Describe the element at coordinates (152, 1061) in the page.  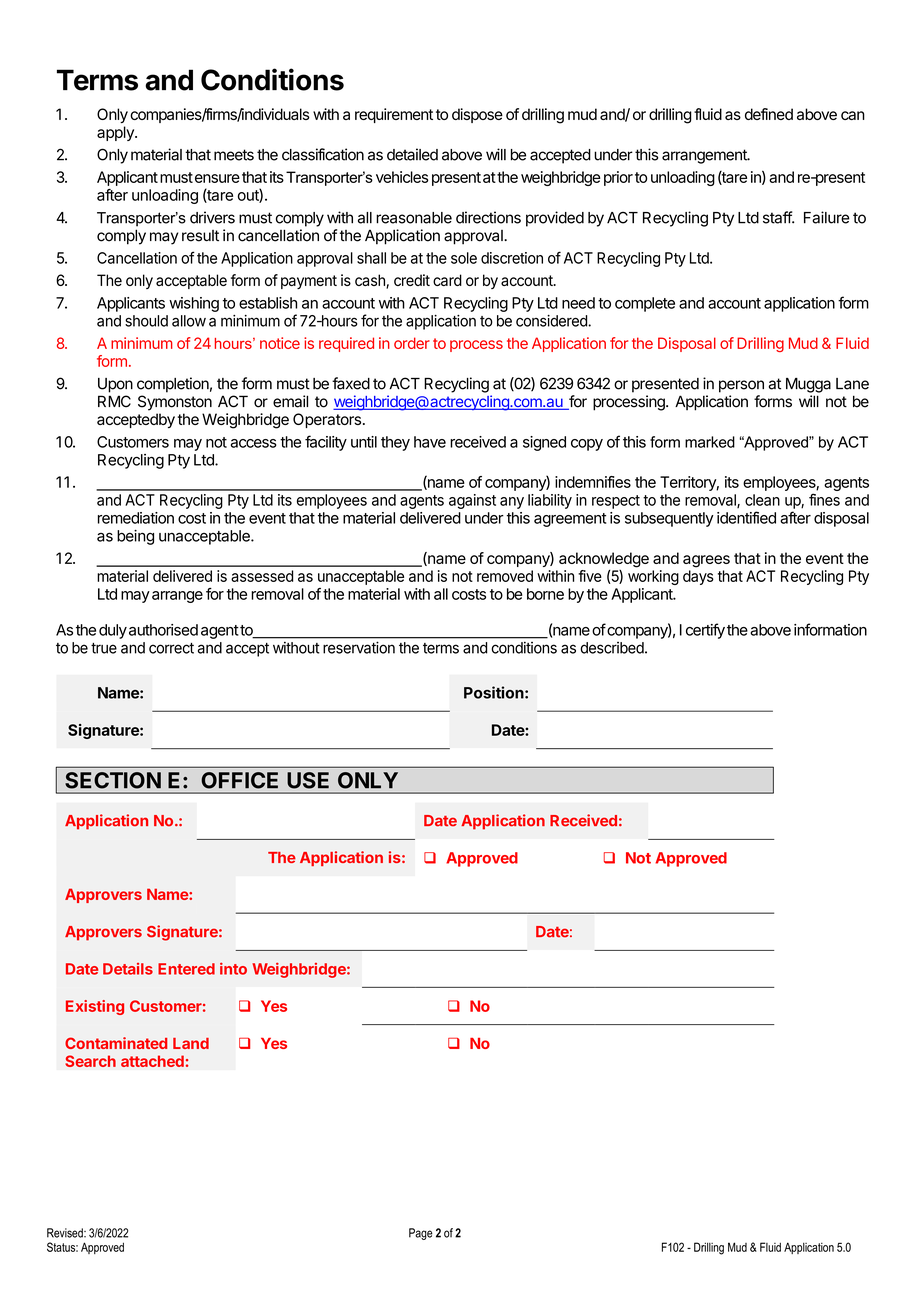
I see `attached` at that location.
